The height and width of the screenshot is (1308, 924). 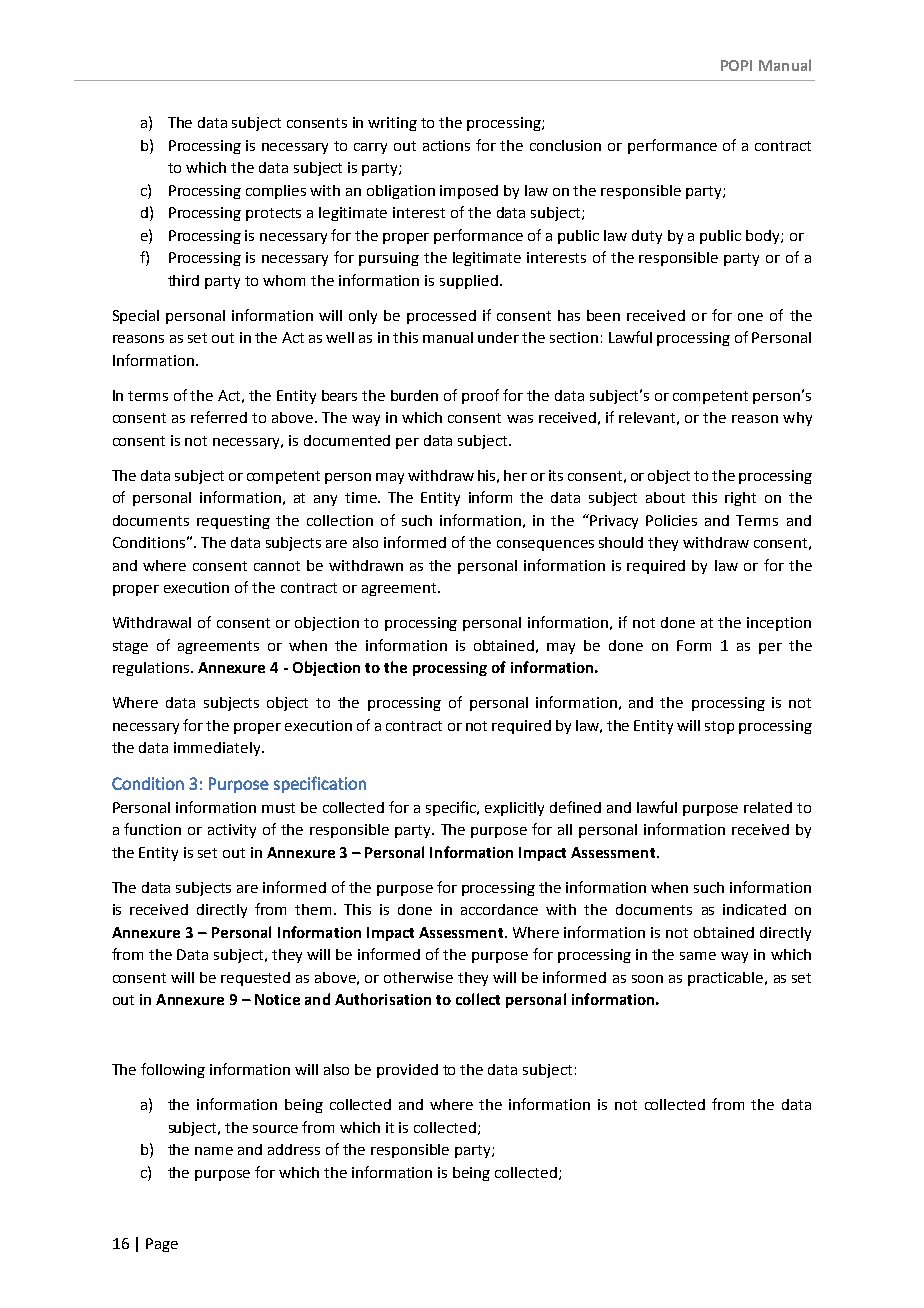 I want to click on same, so click(x=698, y=956).
